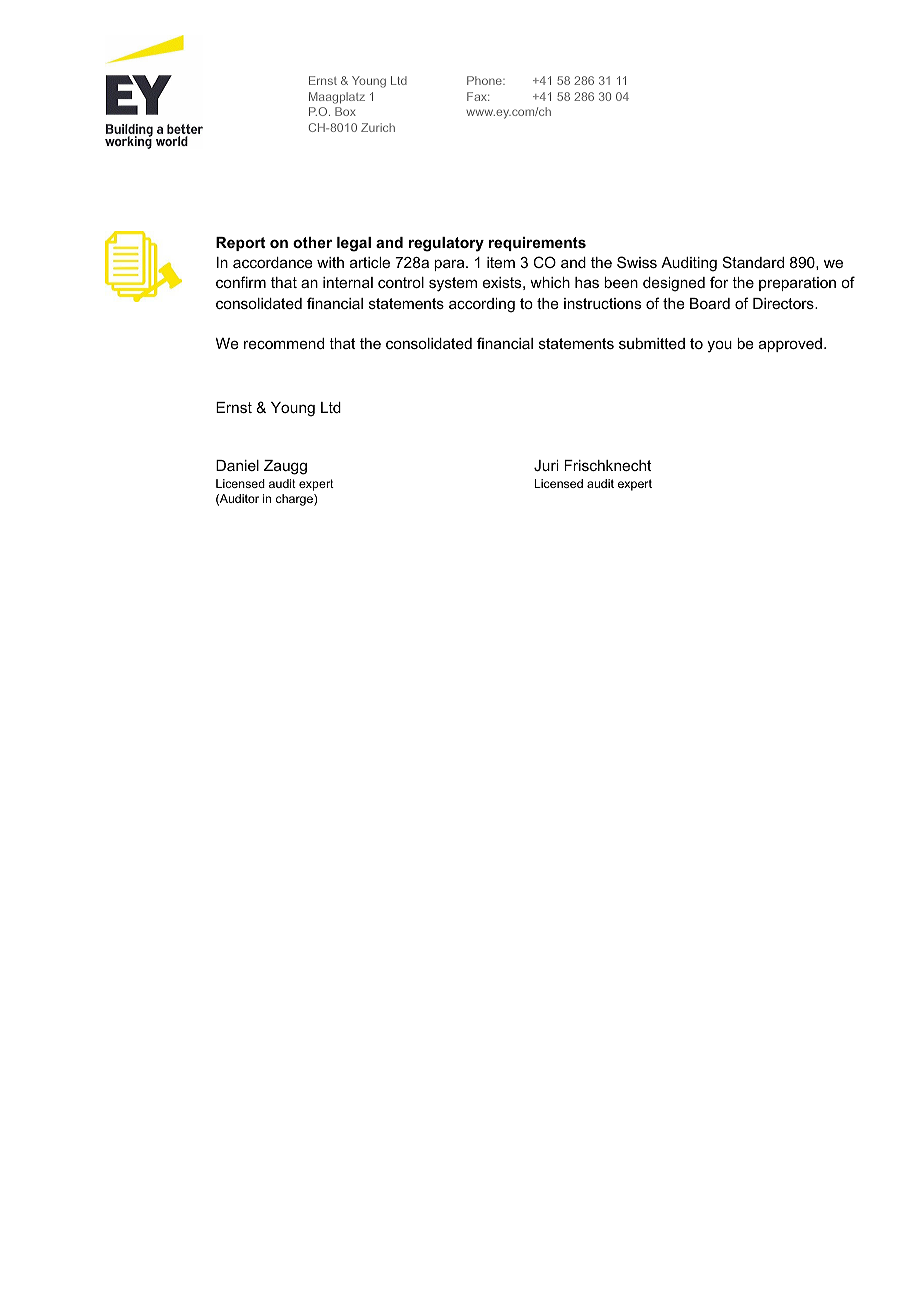 The image size is (924, 1308). Describe the element at coordinates (485, 80) in the document. I see `Phone` at that location.
